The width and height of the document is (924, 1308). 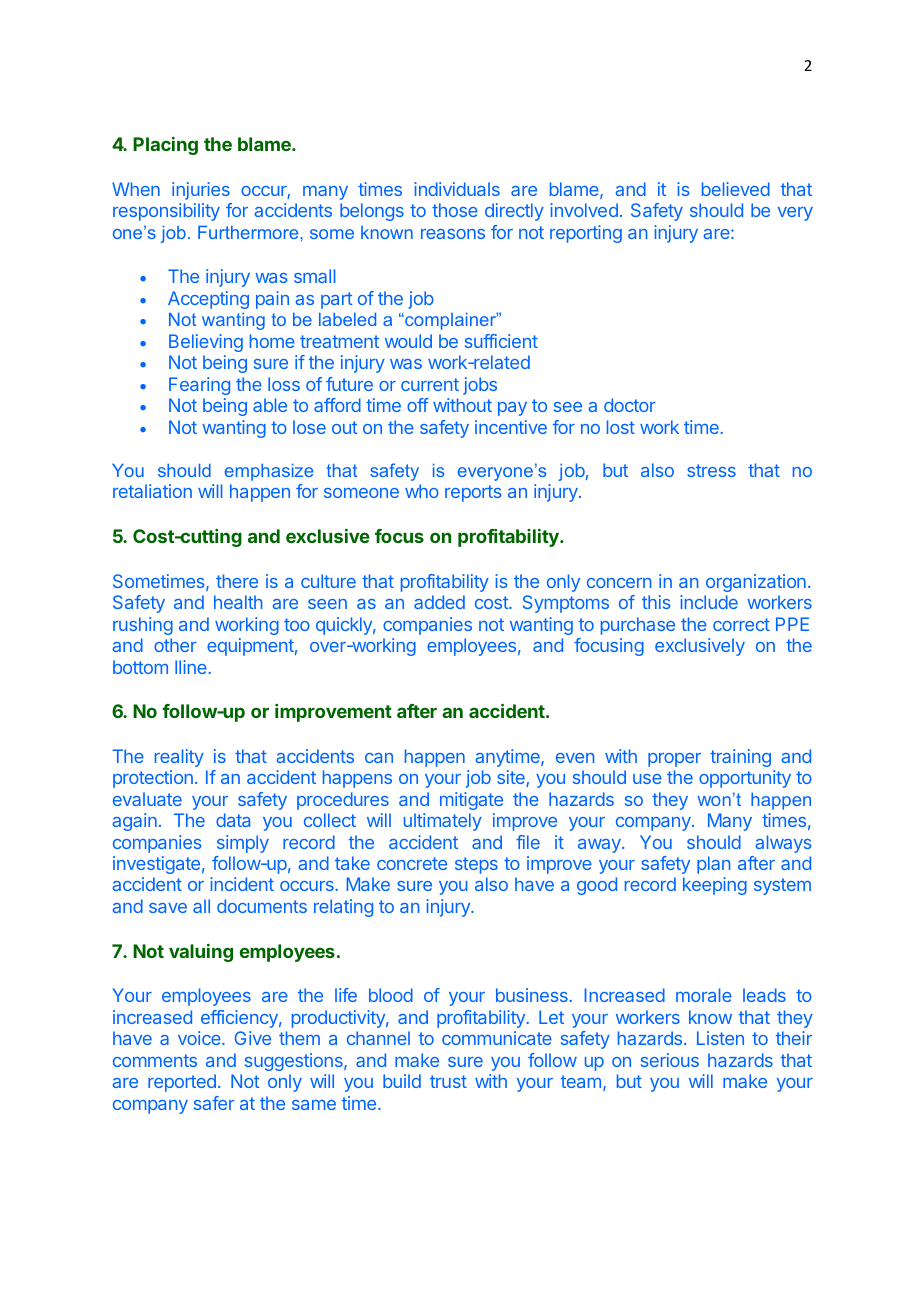 I want to click on emphasize, so click(x=269, y=472).
